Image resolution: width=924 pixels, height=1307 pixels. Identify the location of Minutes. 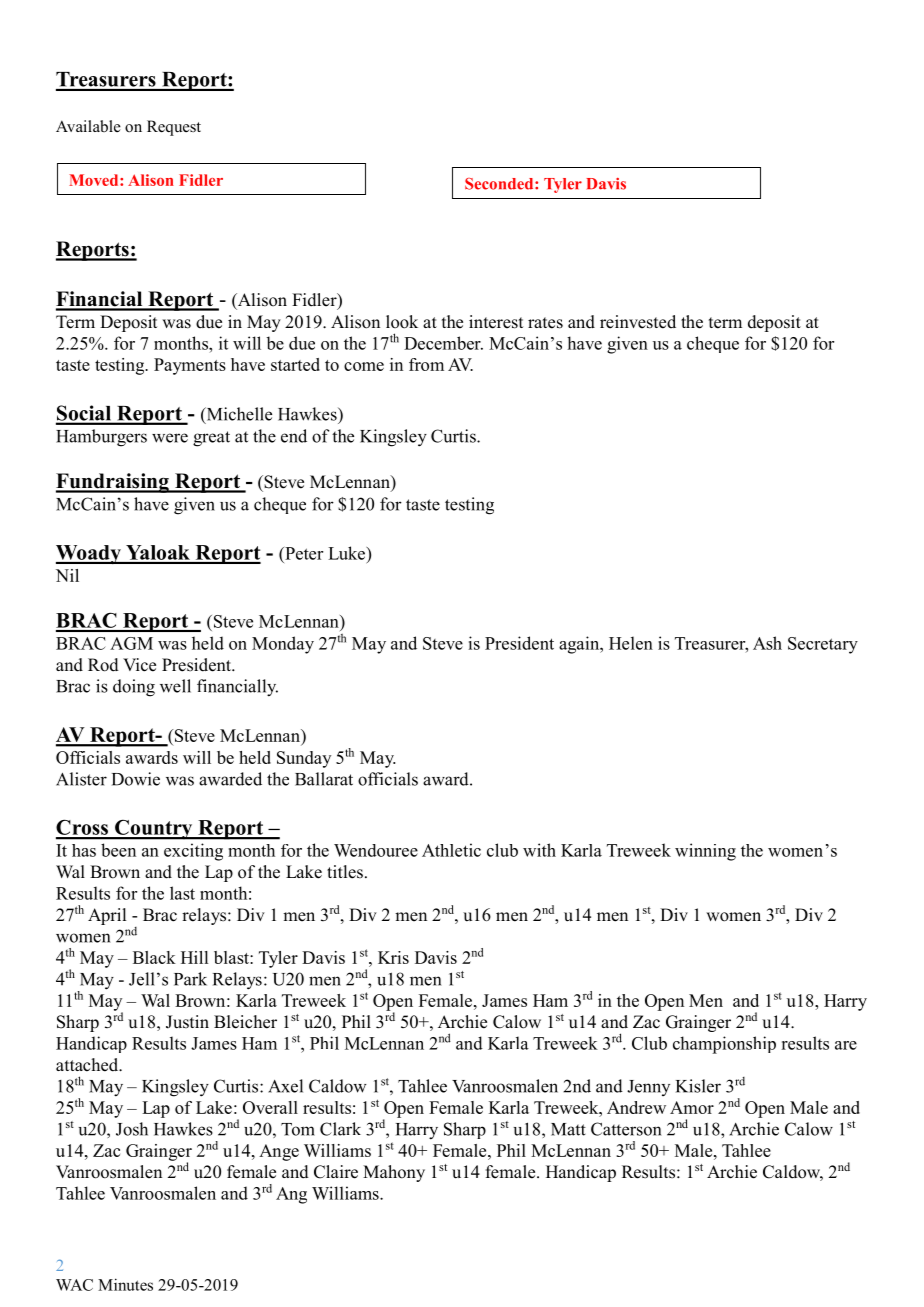
(125, 1284).
